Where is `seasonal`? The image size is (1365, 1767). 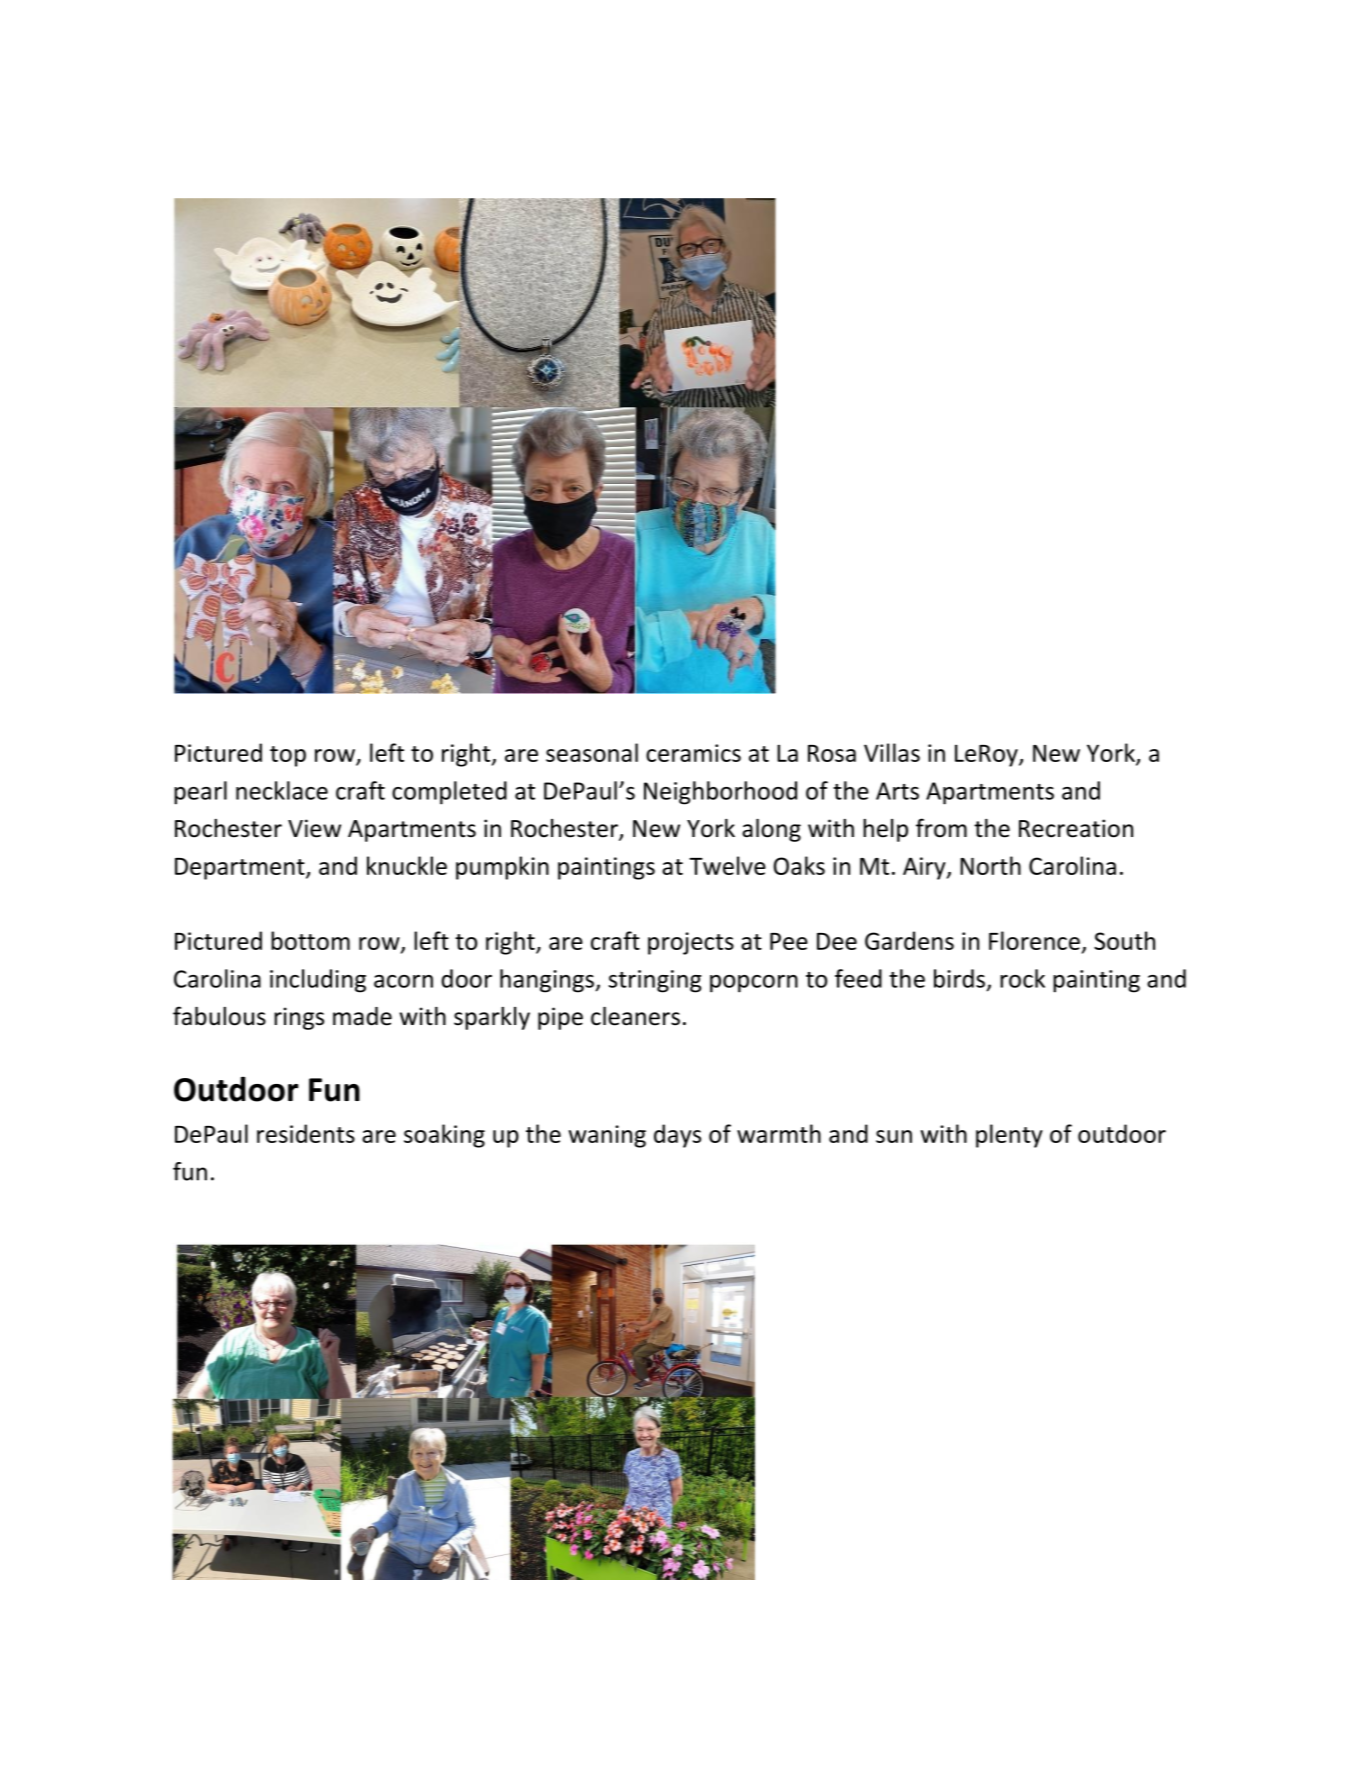 seasonal is located at coordinates (592, 752).
